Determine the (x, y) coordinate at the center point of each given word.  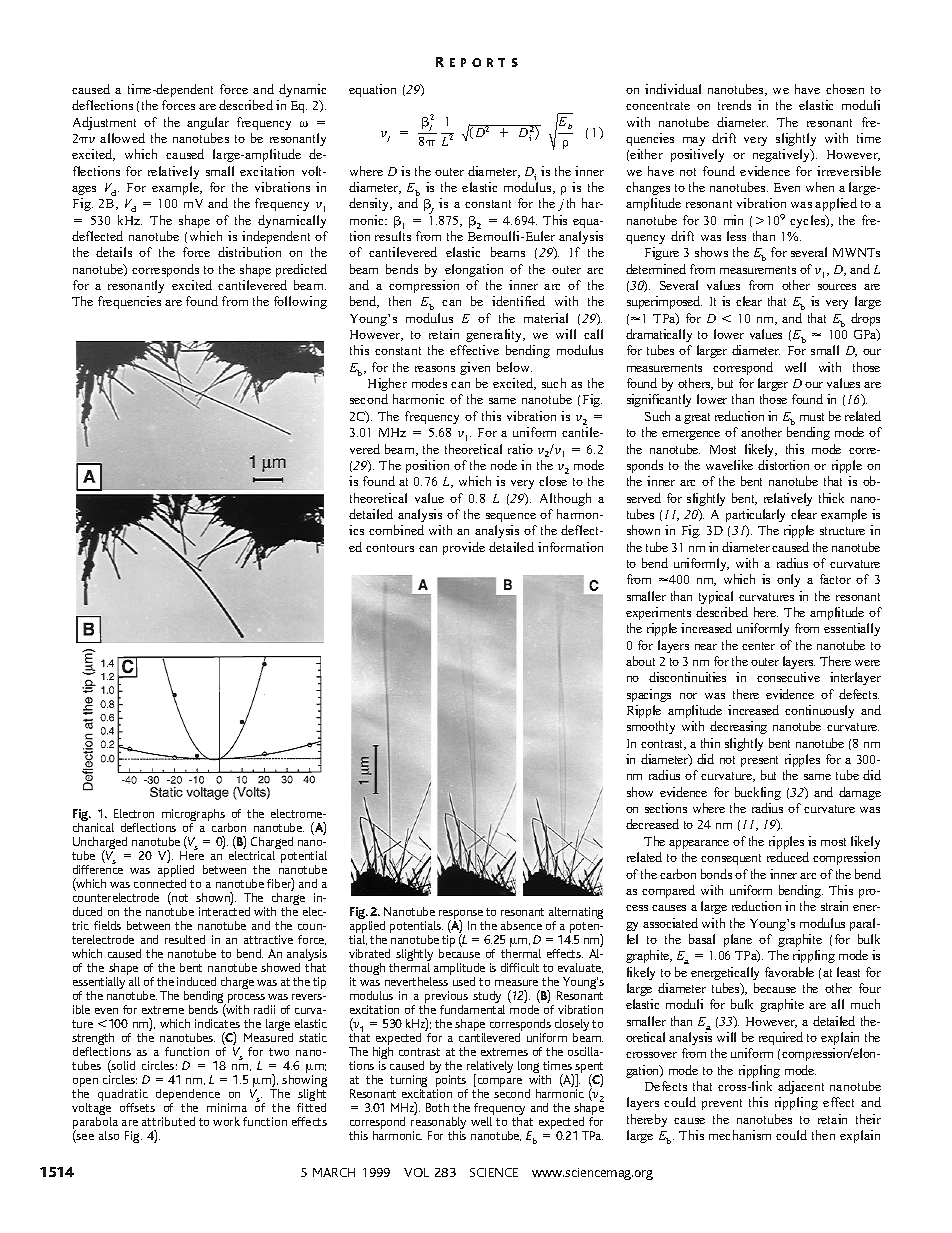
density (370, 204)
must (812, 417)
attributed (168, 1121)
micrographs (193, 816)
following (300, 302)
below (514, 367)
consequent (731, 859)
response (461, 916)
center (758, 646)
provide (464, 548)
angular (208, 123)
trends (734, 105)
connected (160, 883)
